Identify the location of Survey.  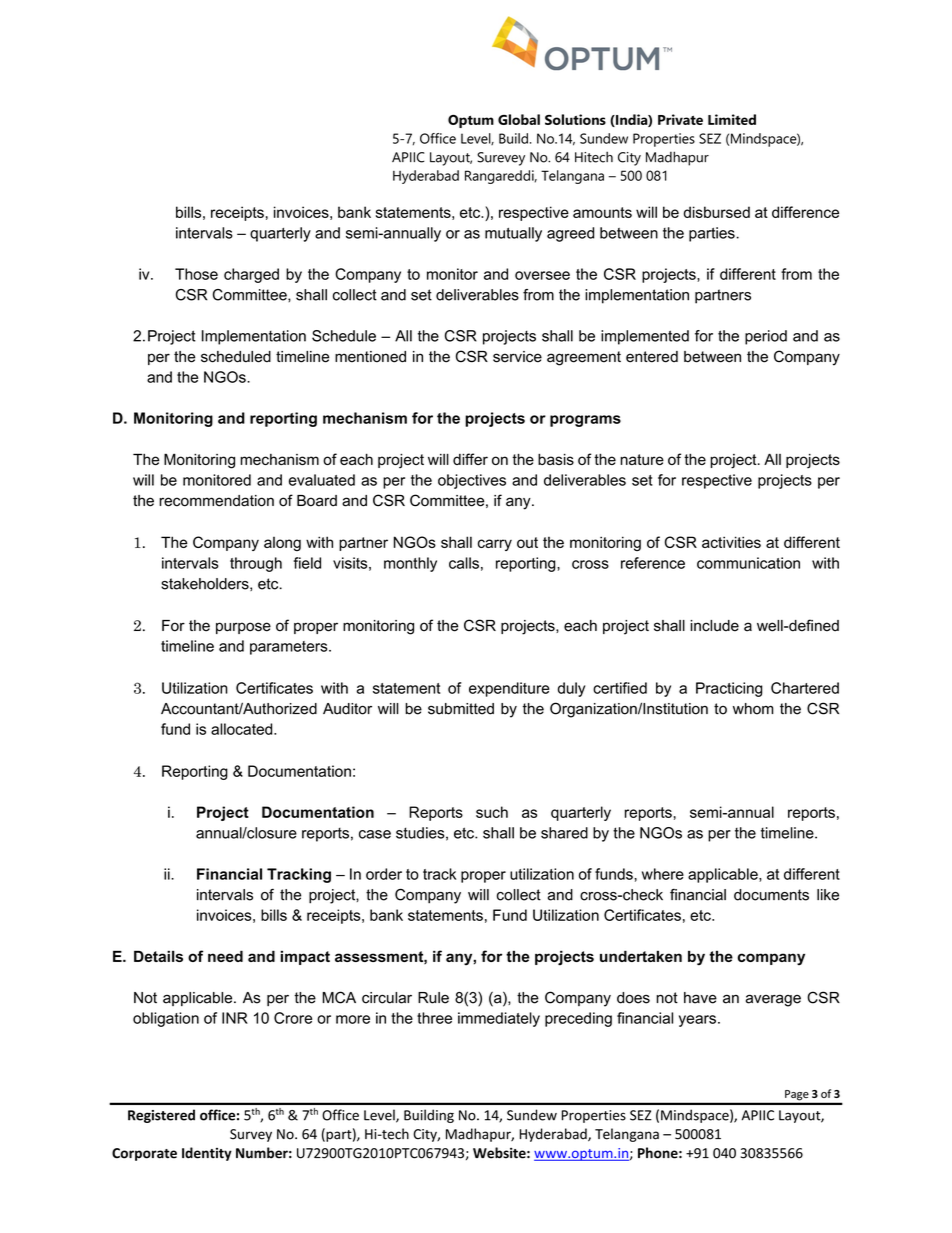
(251, 1135).
